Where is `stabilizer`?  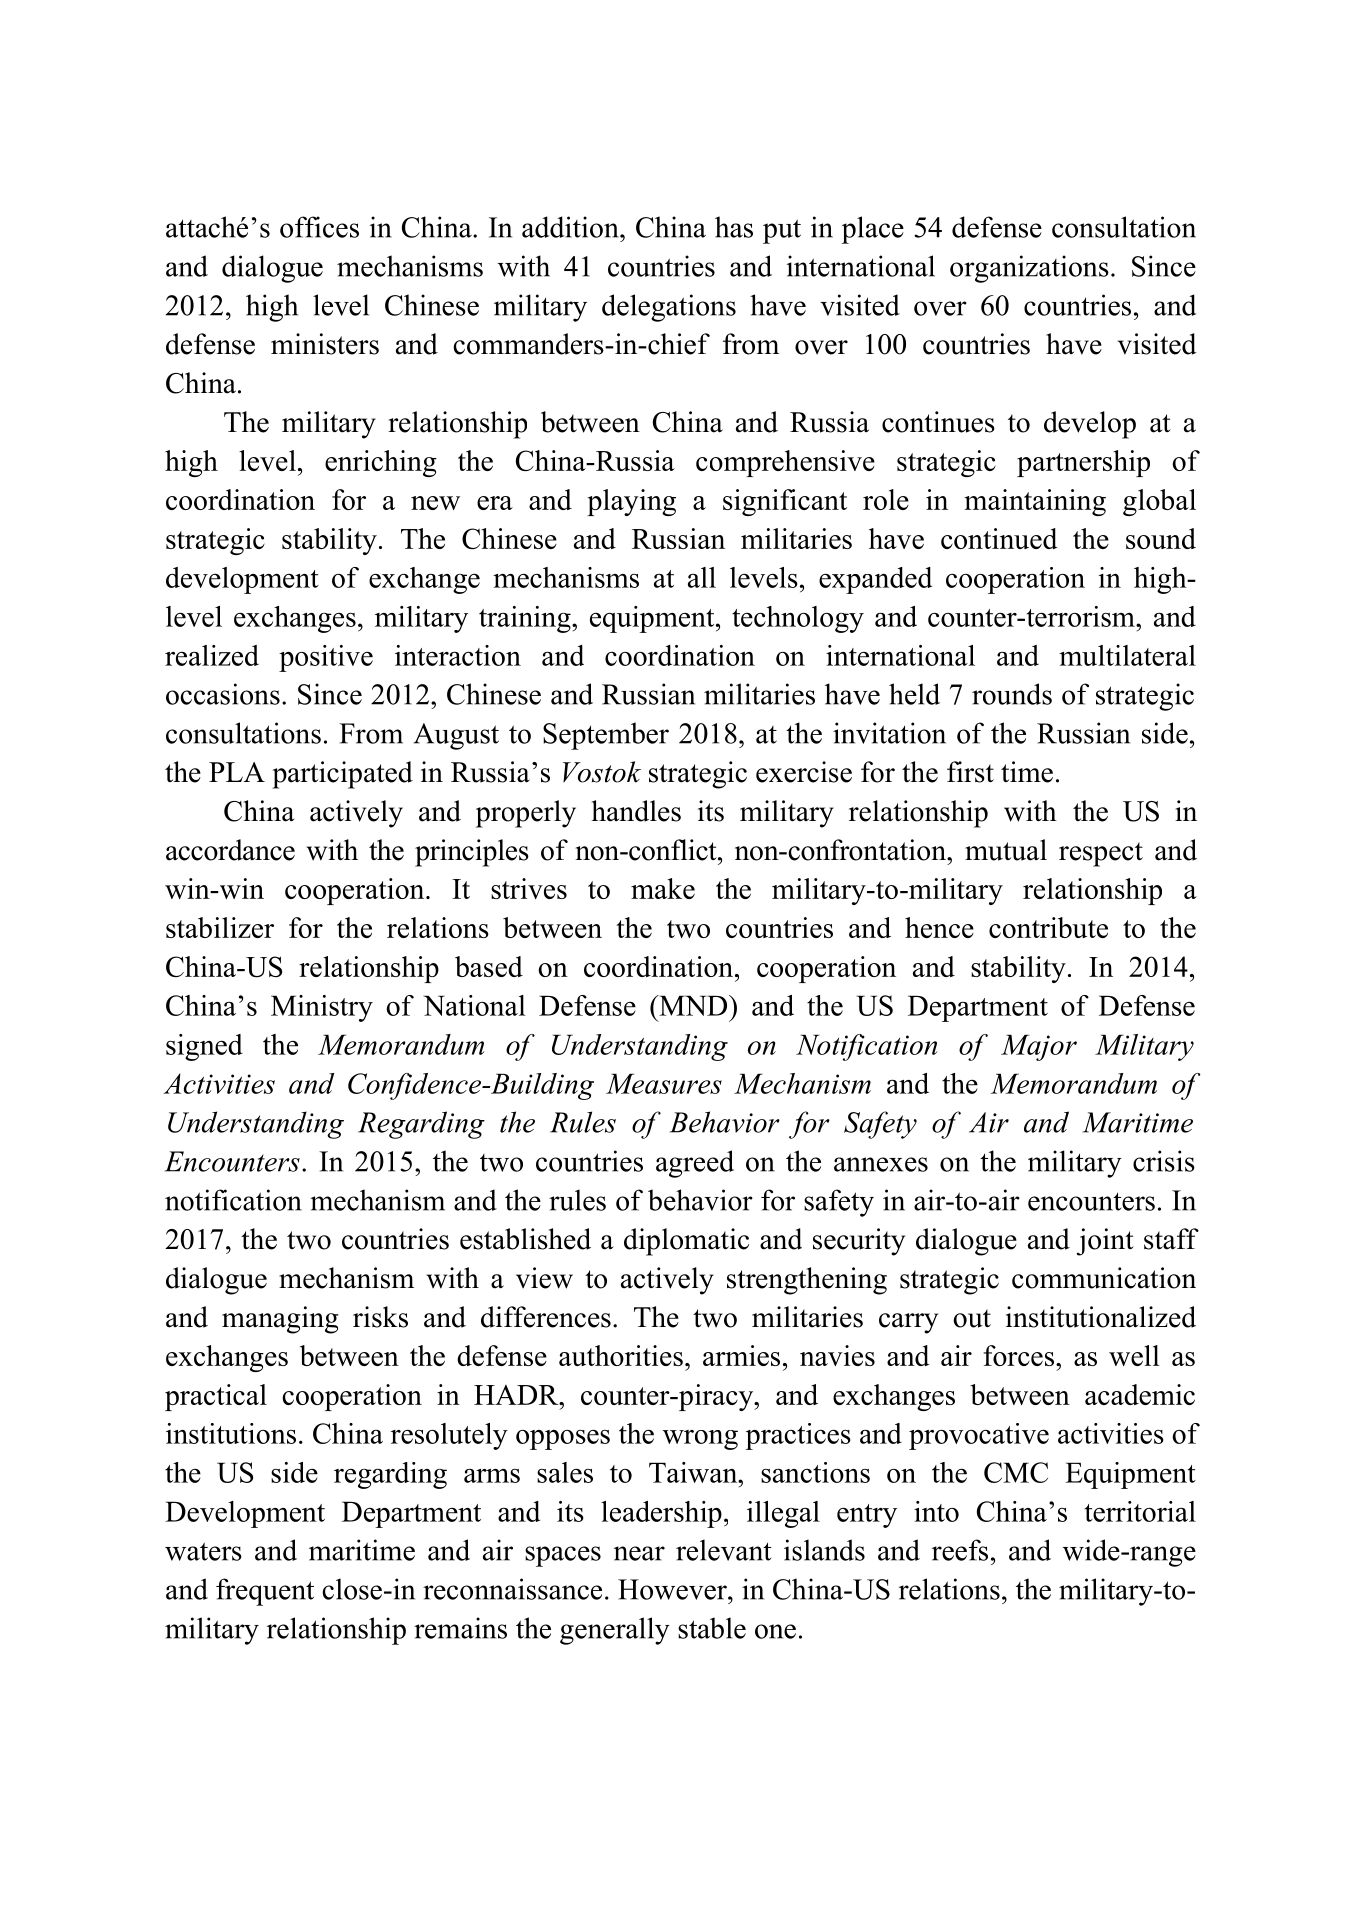
stabilizer is located at coordinates (220, 927).
